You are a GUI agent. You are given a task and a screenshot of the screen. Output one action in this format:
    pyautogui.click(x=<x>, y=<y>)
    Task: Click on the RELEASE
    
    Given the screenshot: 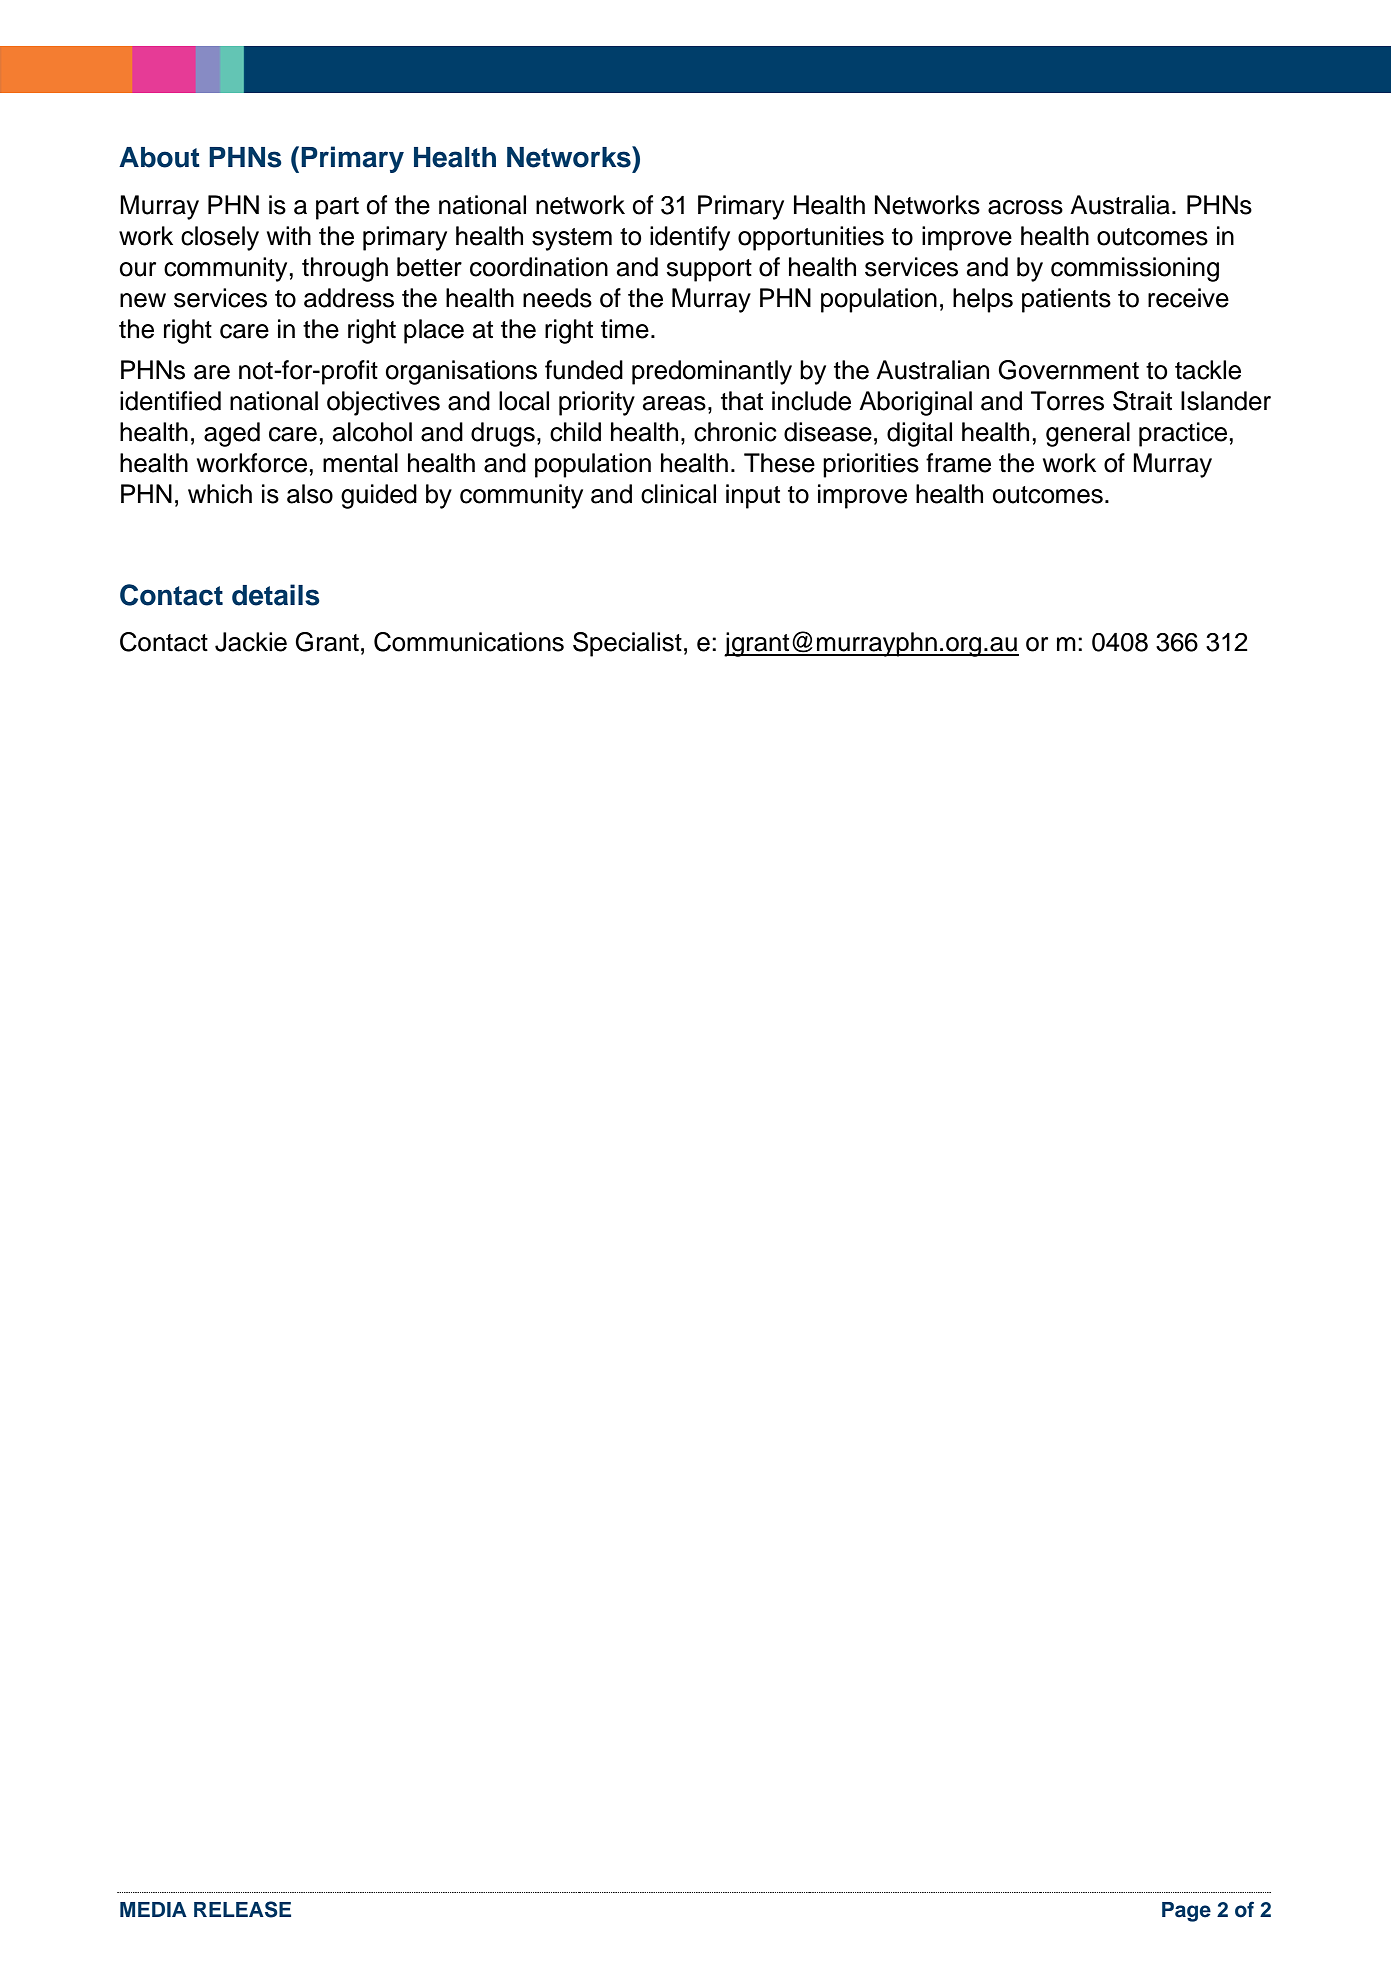 What is the action you would take?
    pyautogui.click(x=242, y=1909)
